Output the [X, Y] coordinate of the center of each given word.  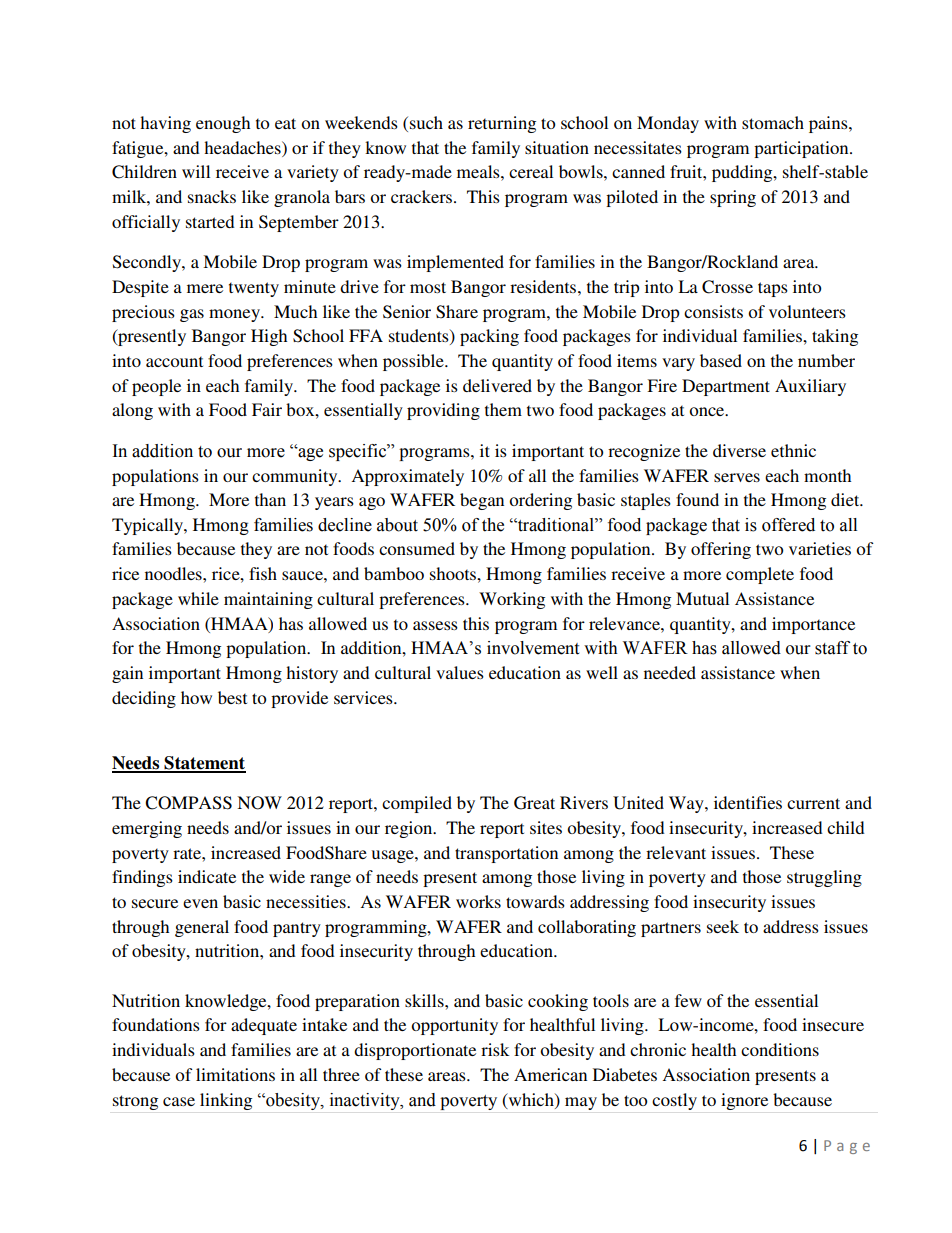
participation [802, 149]
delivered [497, 385]
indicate [207, 876]
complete [760, 575]
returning [502, 124]
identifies [748, 802]
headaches [243, 147]
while [198, 598]
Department [726, 387]
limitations [235, 1074]
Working [512, 600]
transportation [506, 854]
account [174, 361]
